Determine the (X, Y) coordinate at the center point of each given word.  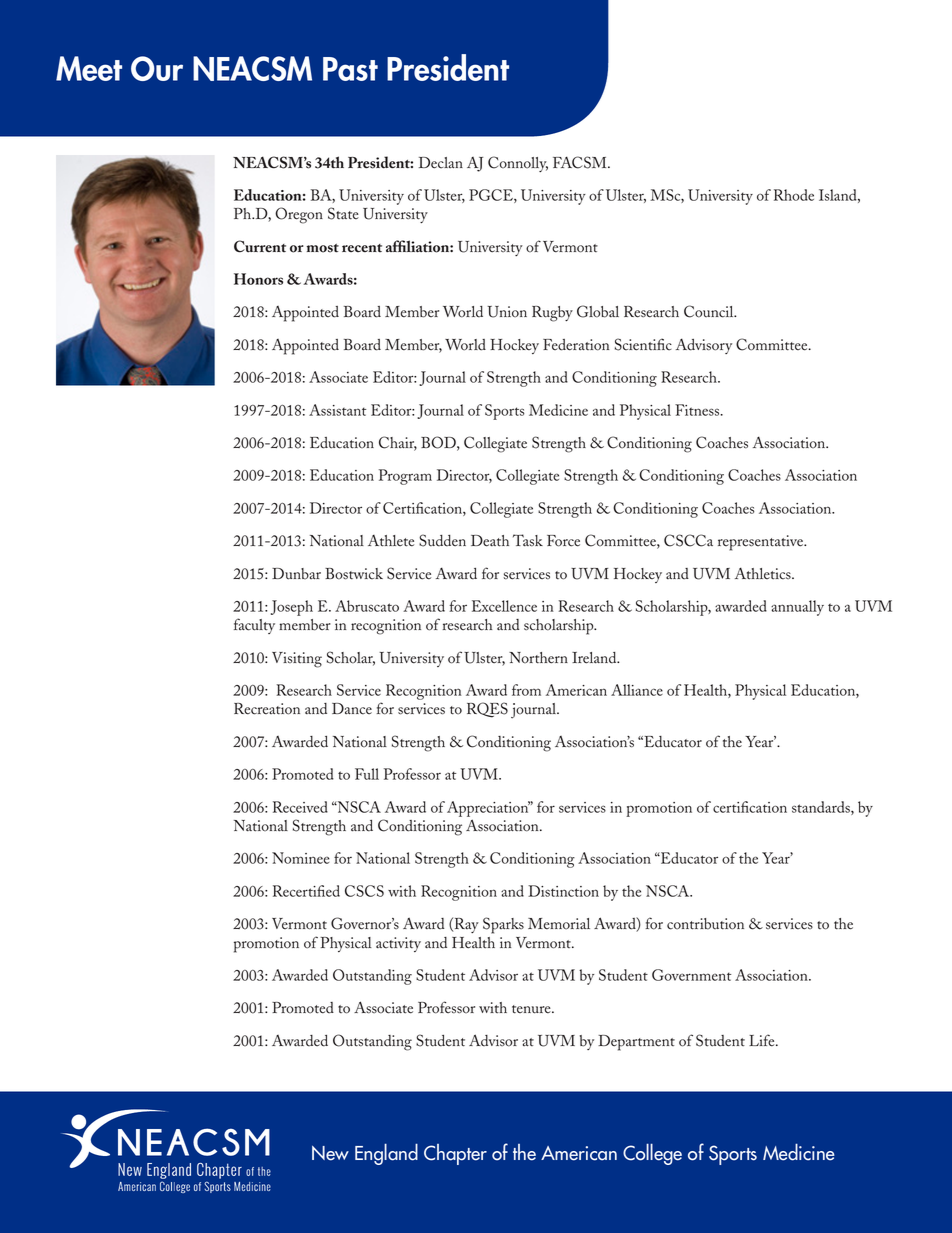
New (330, 1153)
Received (300, 807)
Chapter (455, 1154)
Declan (441, 163)
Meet (89, 68)
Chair (398, 443)
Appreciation (488, 809)
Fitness (698, 410)
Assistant (337, 410)
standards (822, 808)
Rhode (794, 195)
